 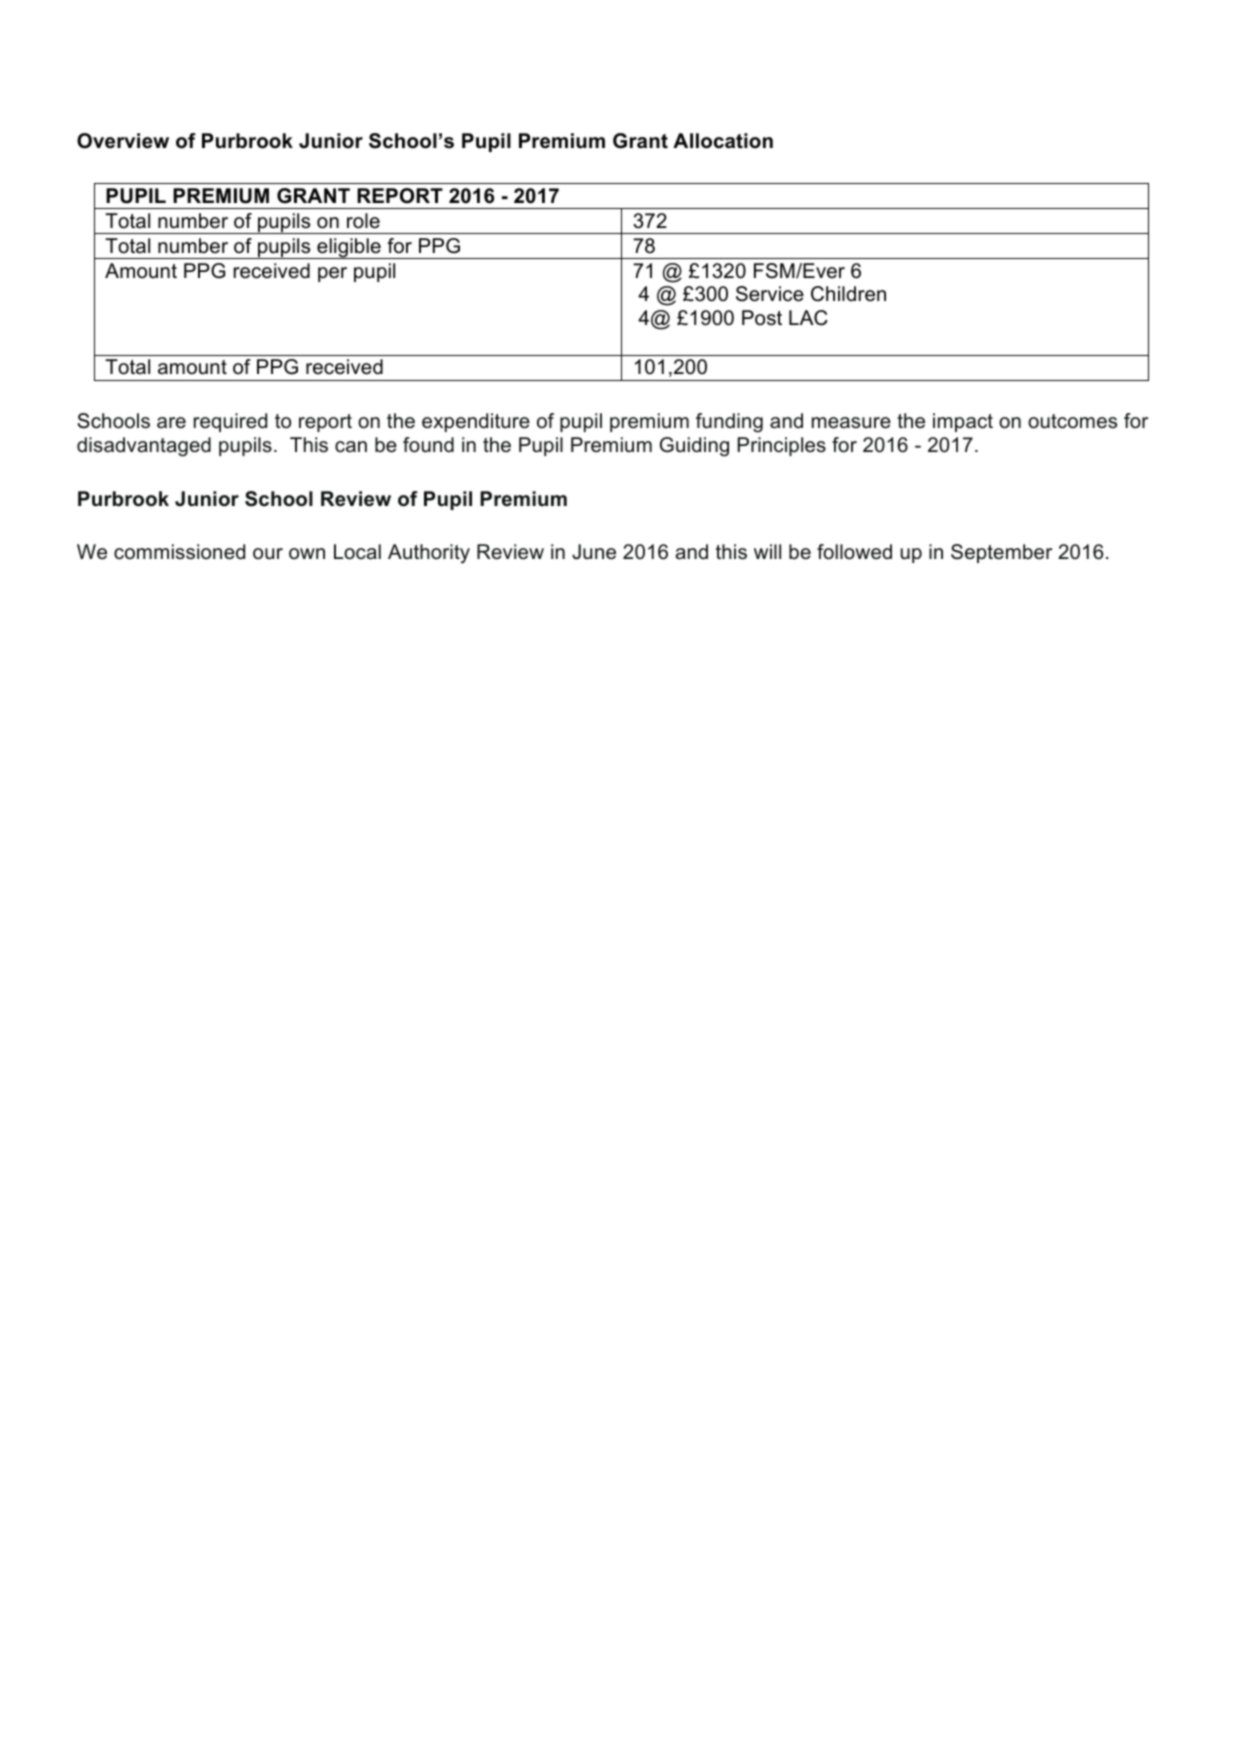 What do you see at coordinates (144, 447) in the screenshot?
I see `disadvantaged` at bounding box center [144, 447].
